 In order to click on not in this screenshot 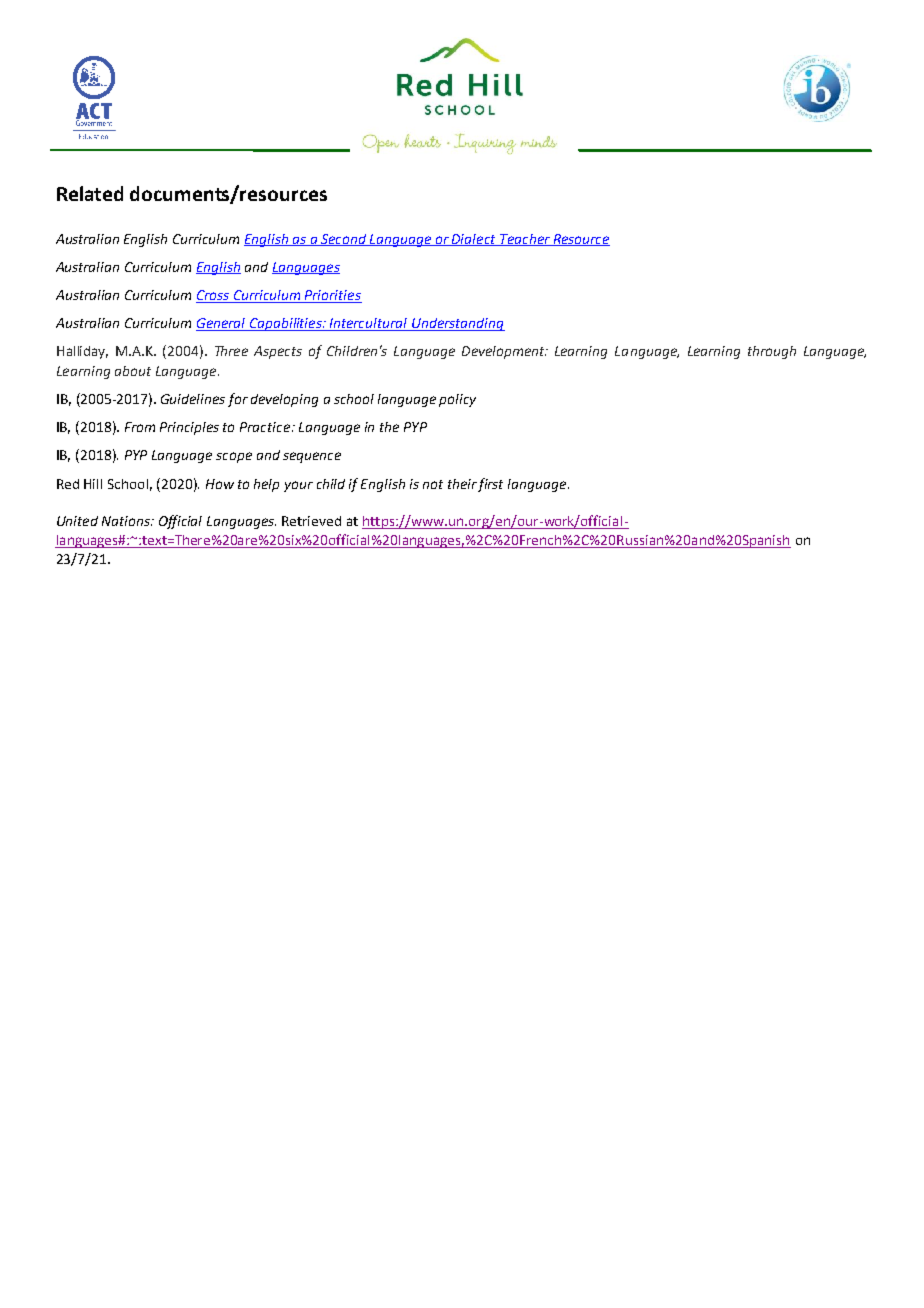, I will do `click(433, 484)`.
